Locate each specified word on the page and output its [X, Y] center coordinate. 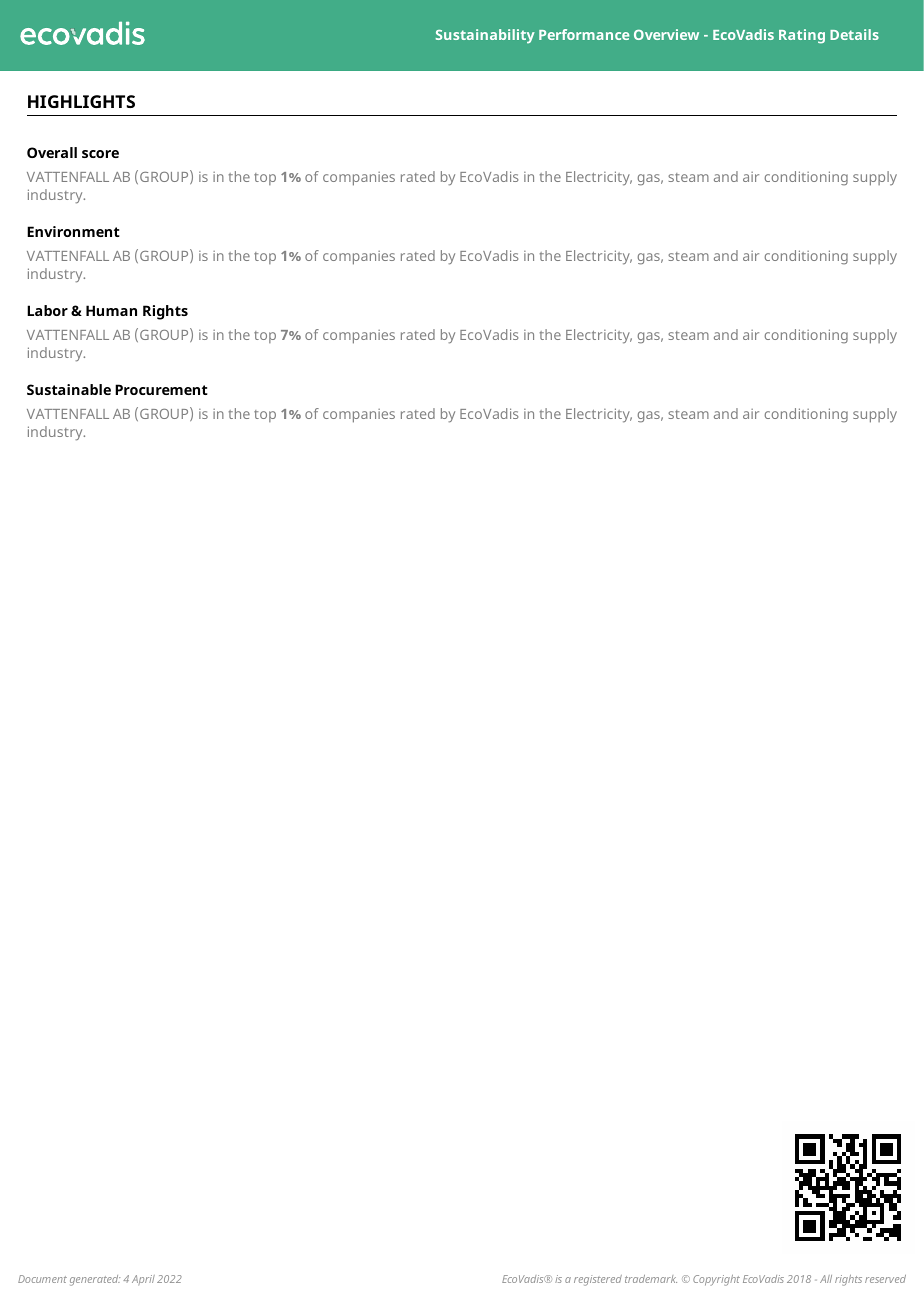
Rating [802, 36]
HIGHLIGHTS [81, 101]
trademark [651, 1279]
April [143, 1280]
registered [598, 1280]
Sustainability [485, 36]
